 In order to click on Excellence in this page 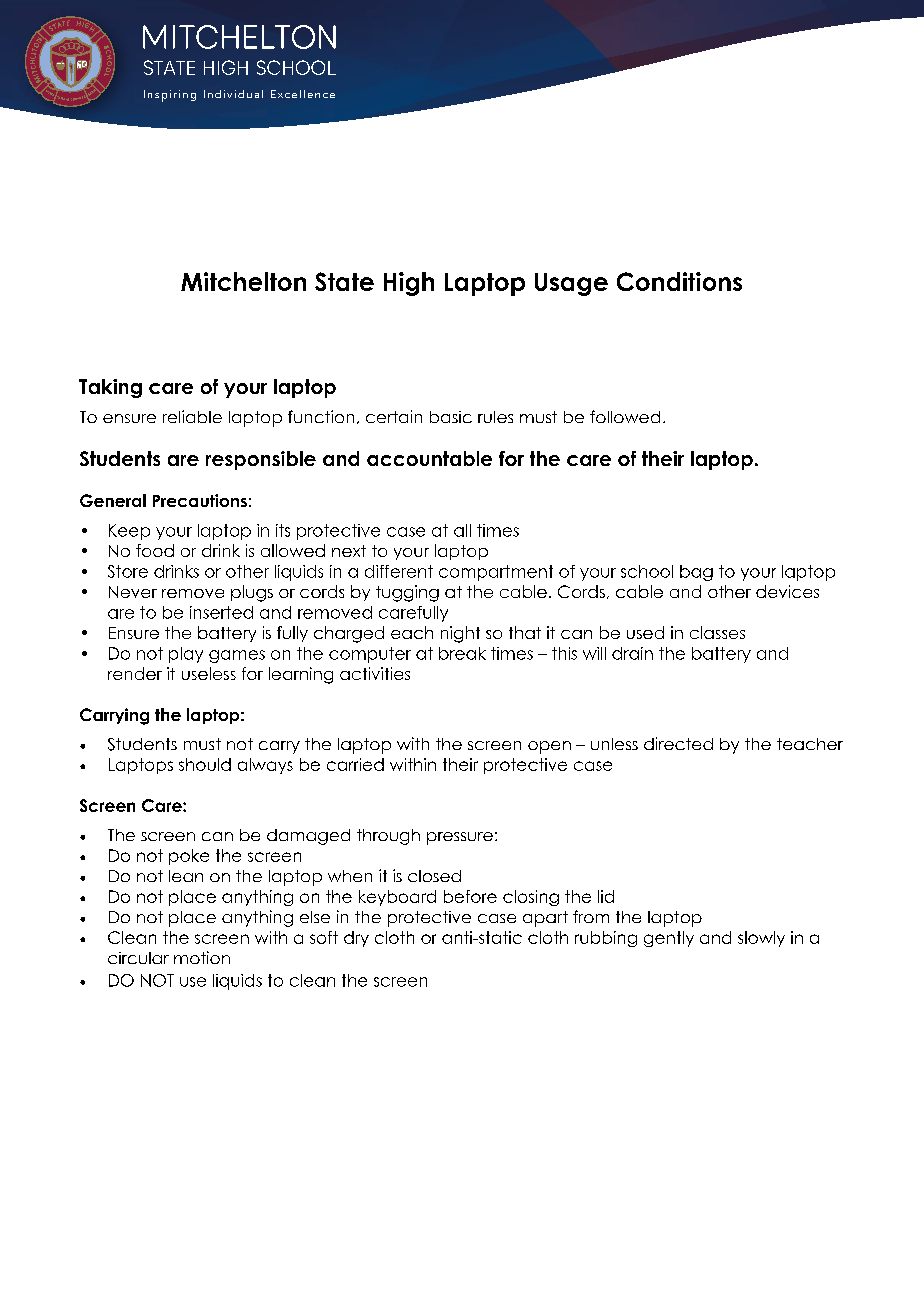, I will do `click(303, 94)`.
